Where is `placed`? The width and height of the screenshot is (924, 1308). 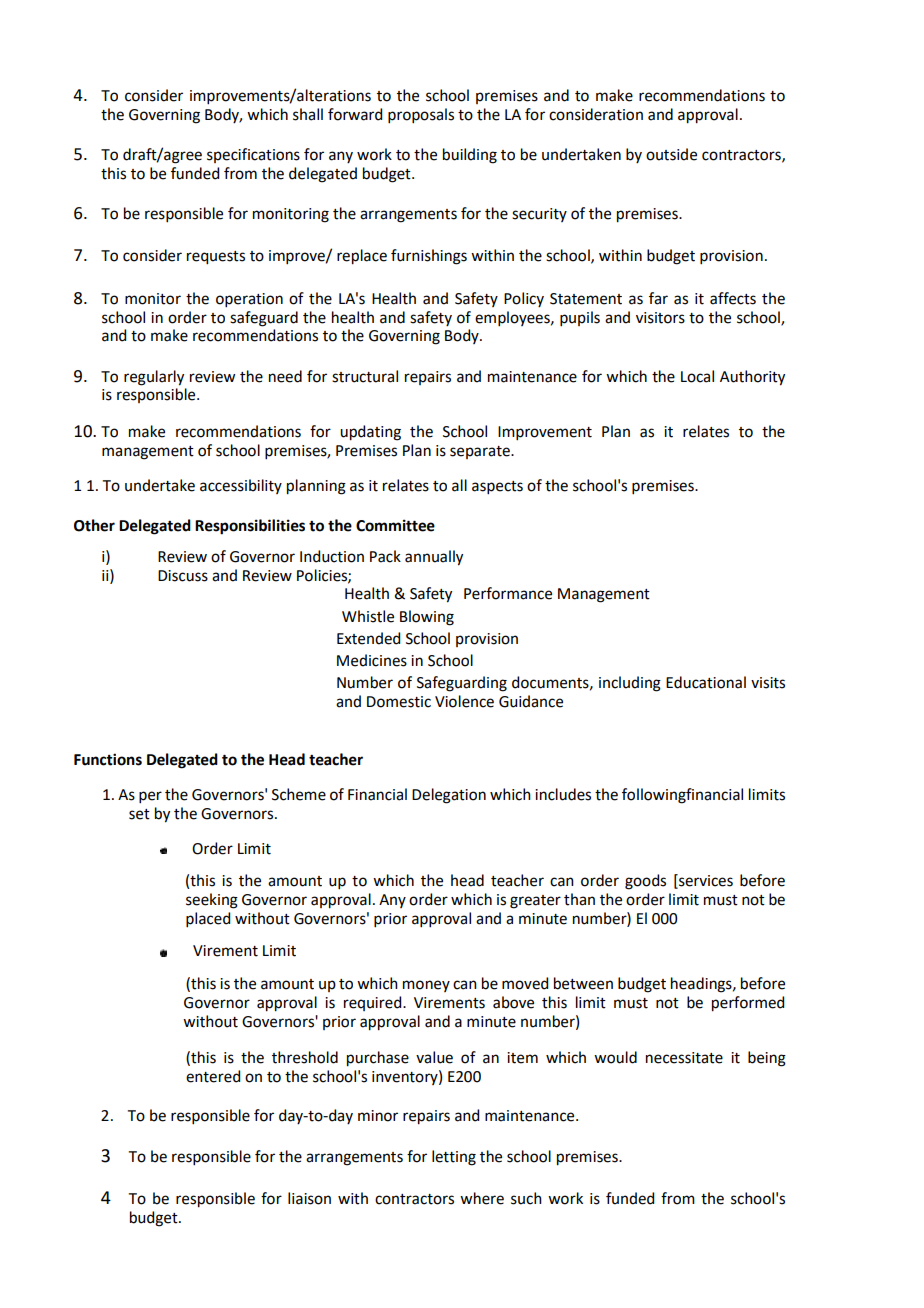
placed is located at coordinates (208, 919).
